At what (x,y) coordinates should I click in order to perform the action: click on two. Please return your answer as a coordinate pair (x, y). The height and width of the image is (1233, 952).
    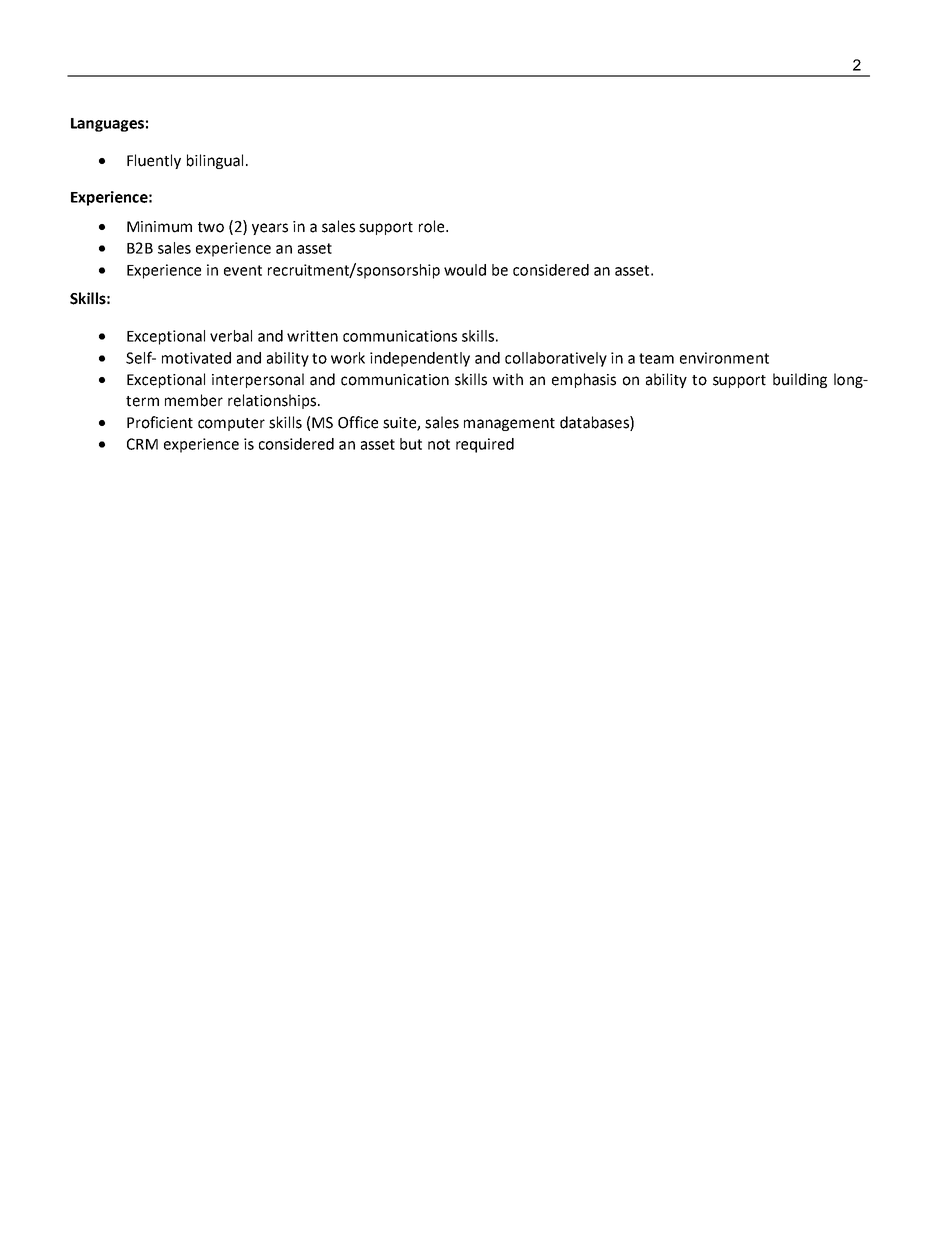
    Looking at the image, I should click on (211, 227).
